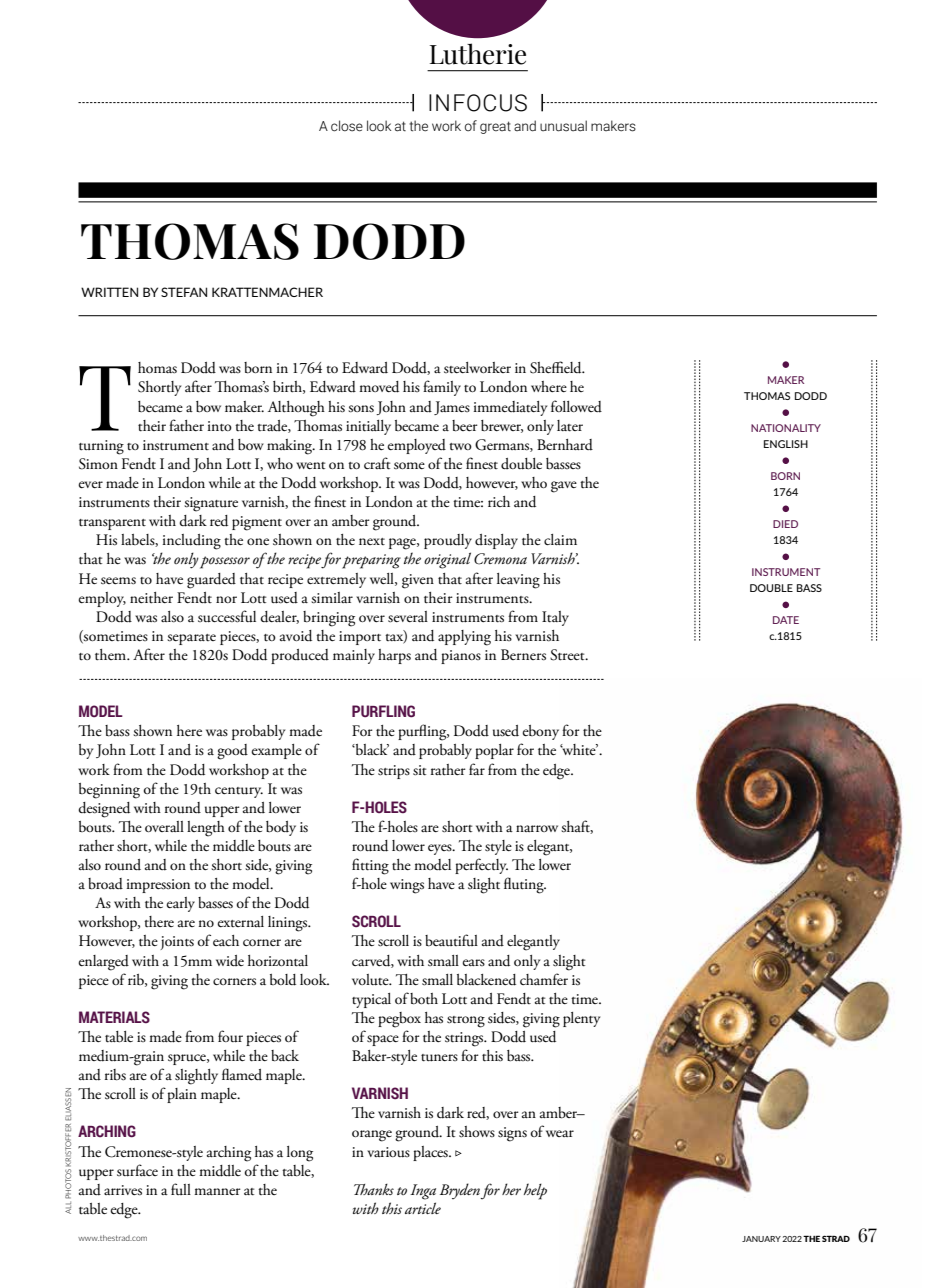 This image has height=1288, width=938. I want to click on proudly, so click(448, 541).
